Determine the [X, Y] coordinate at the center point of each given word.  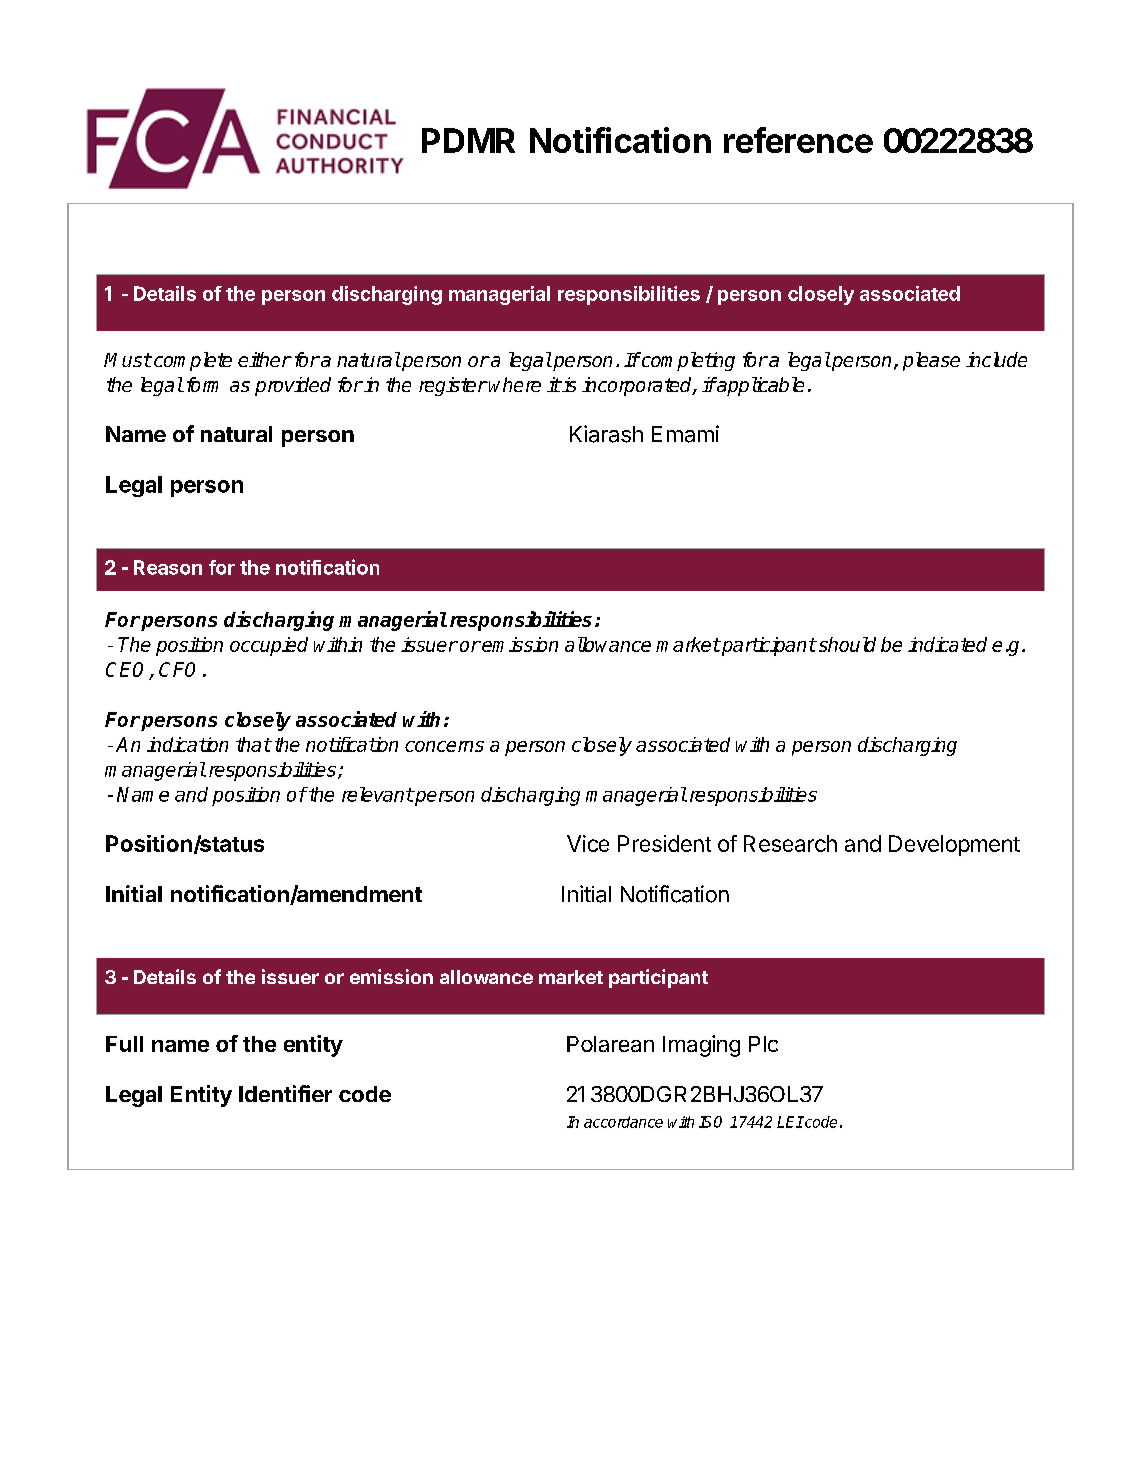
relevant [378, 794]
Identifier [285, 1093]
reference [798, 140]
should [846, 644]
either [264, 359]
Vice [588, 843]
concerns [444, 746]
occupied [269, 646]
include [996, 359]
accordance [623, 1122]
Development [954, 845]
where [515, 384]
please [931, 361]
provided [293, 386]
